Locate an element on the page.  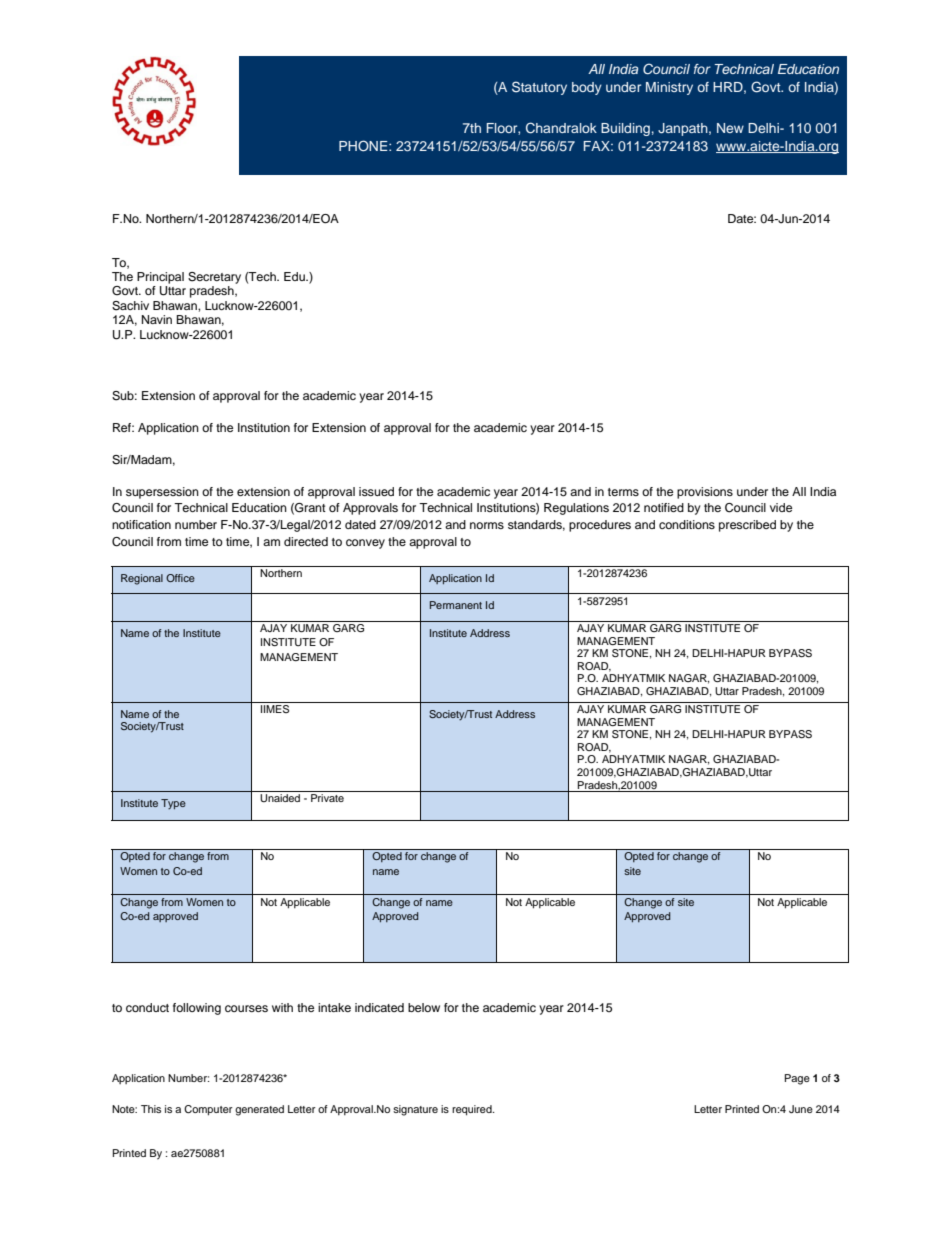
Computer is located at coordinates (208, 1110).
